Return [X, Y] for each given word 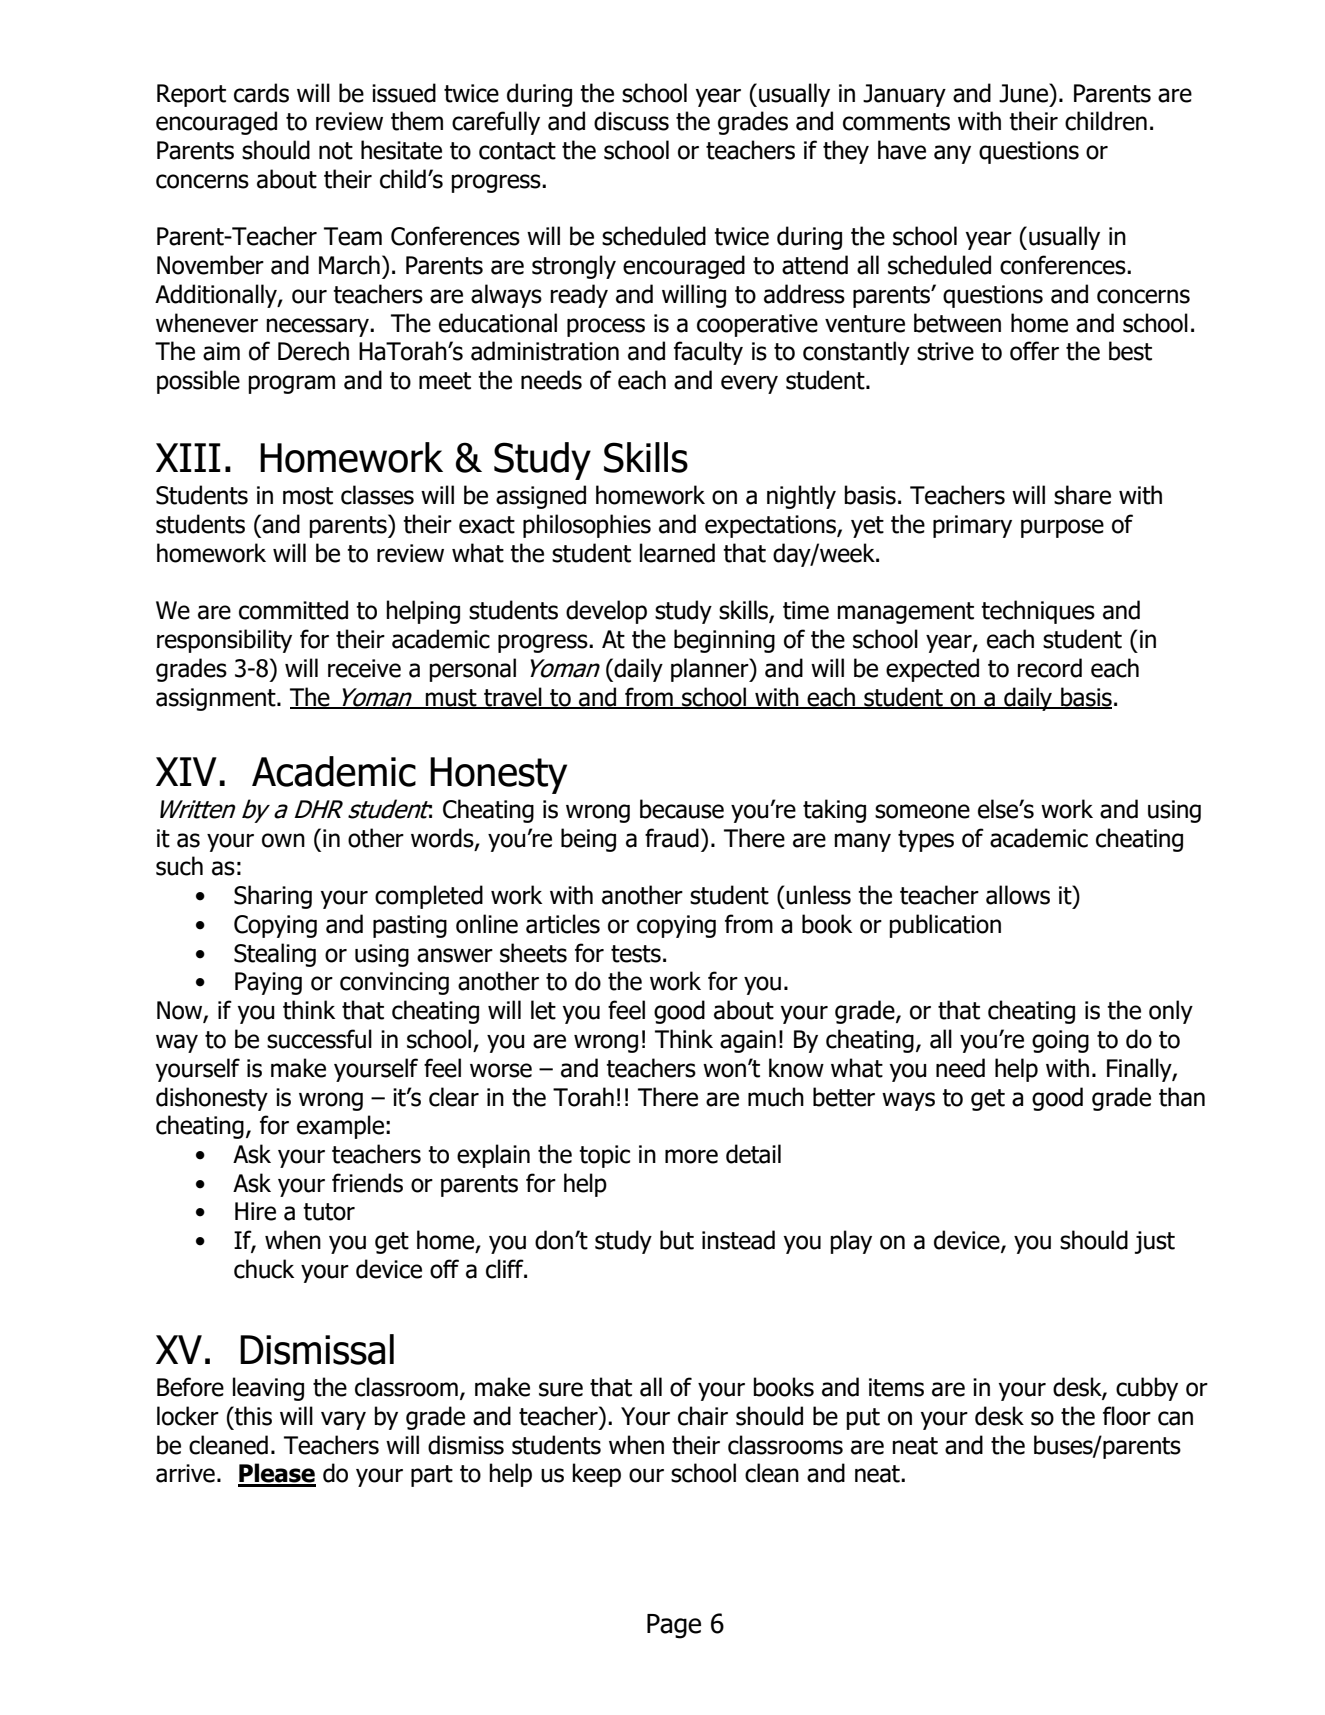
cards [261, 93]
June [1024, 93]
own [283, 840]
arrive [185, 1473]
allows [1018, 895]
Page [674, 1626]
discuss [631, 121]
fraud [672, 838]
